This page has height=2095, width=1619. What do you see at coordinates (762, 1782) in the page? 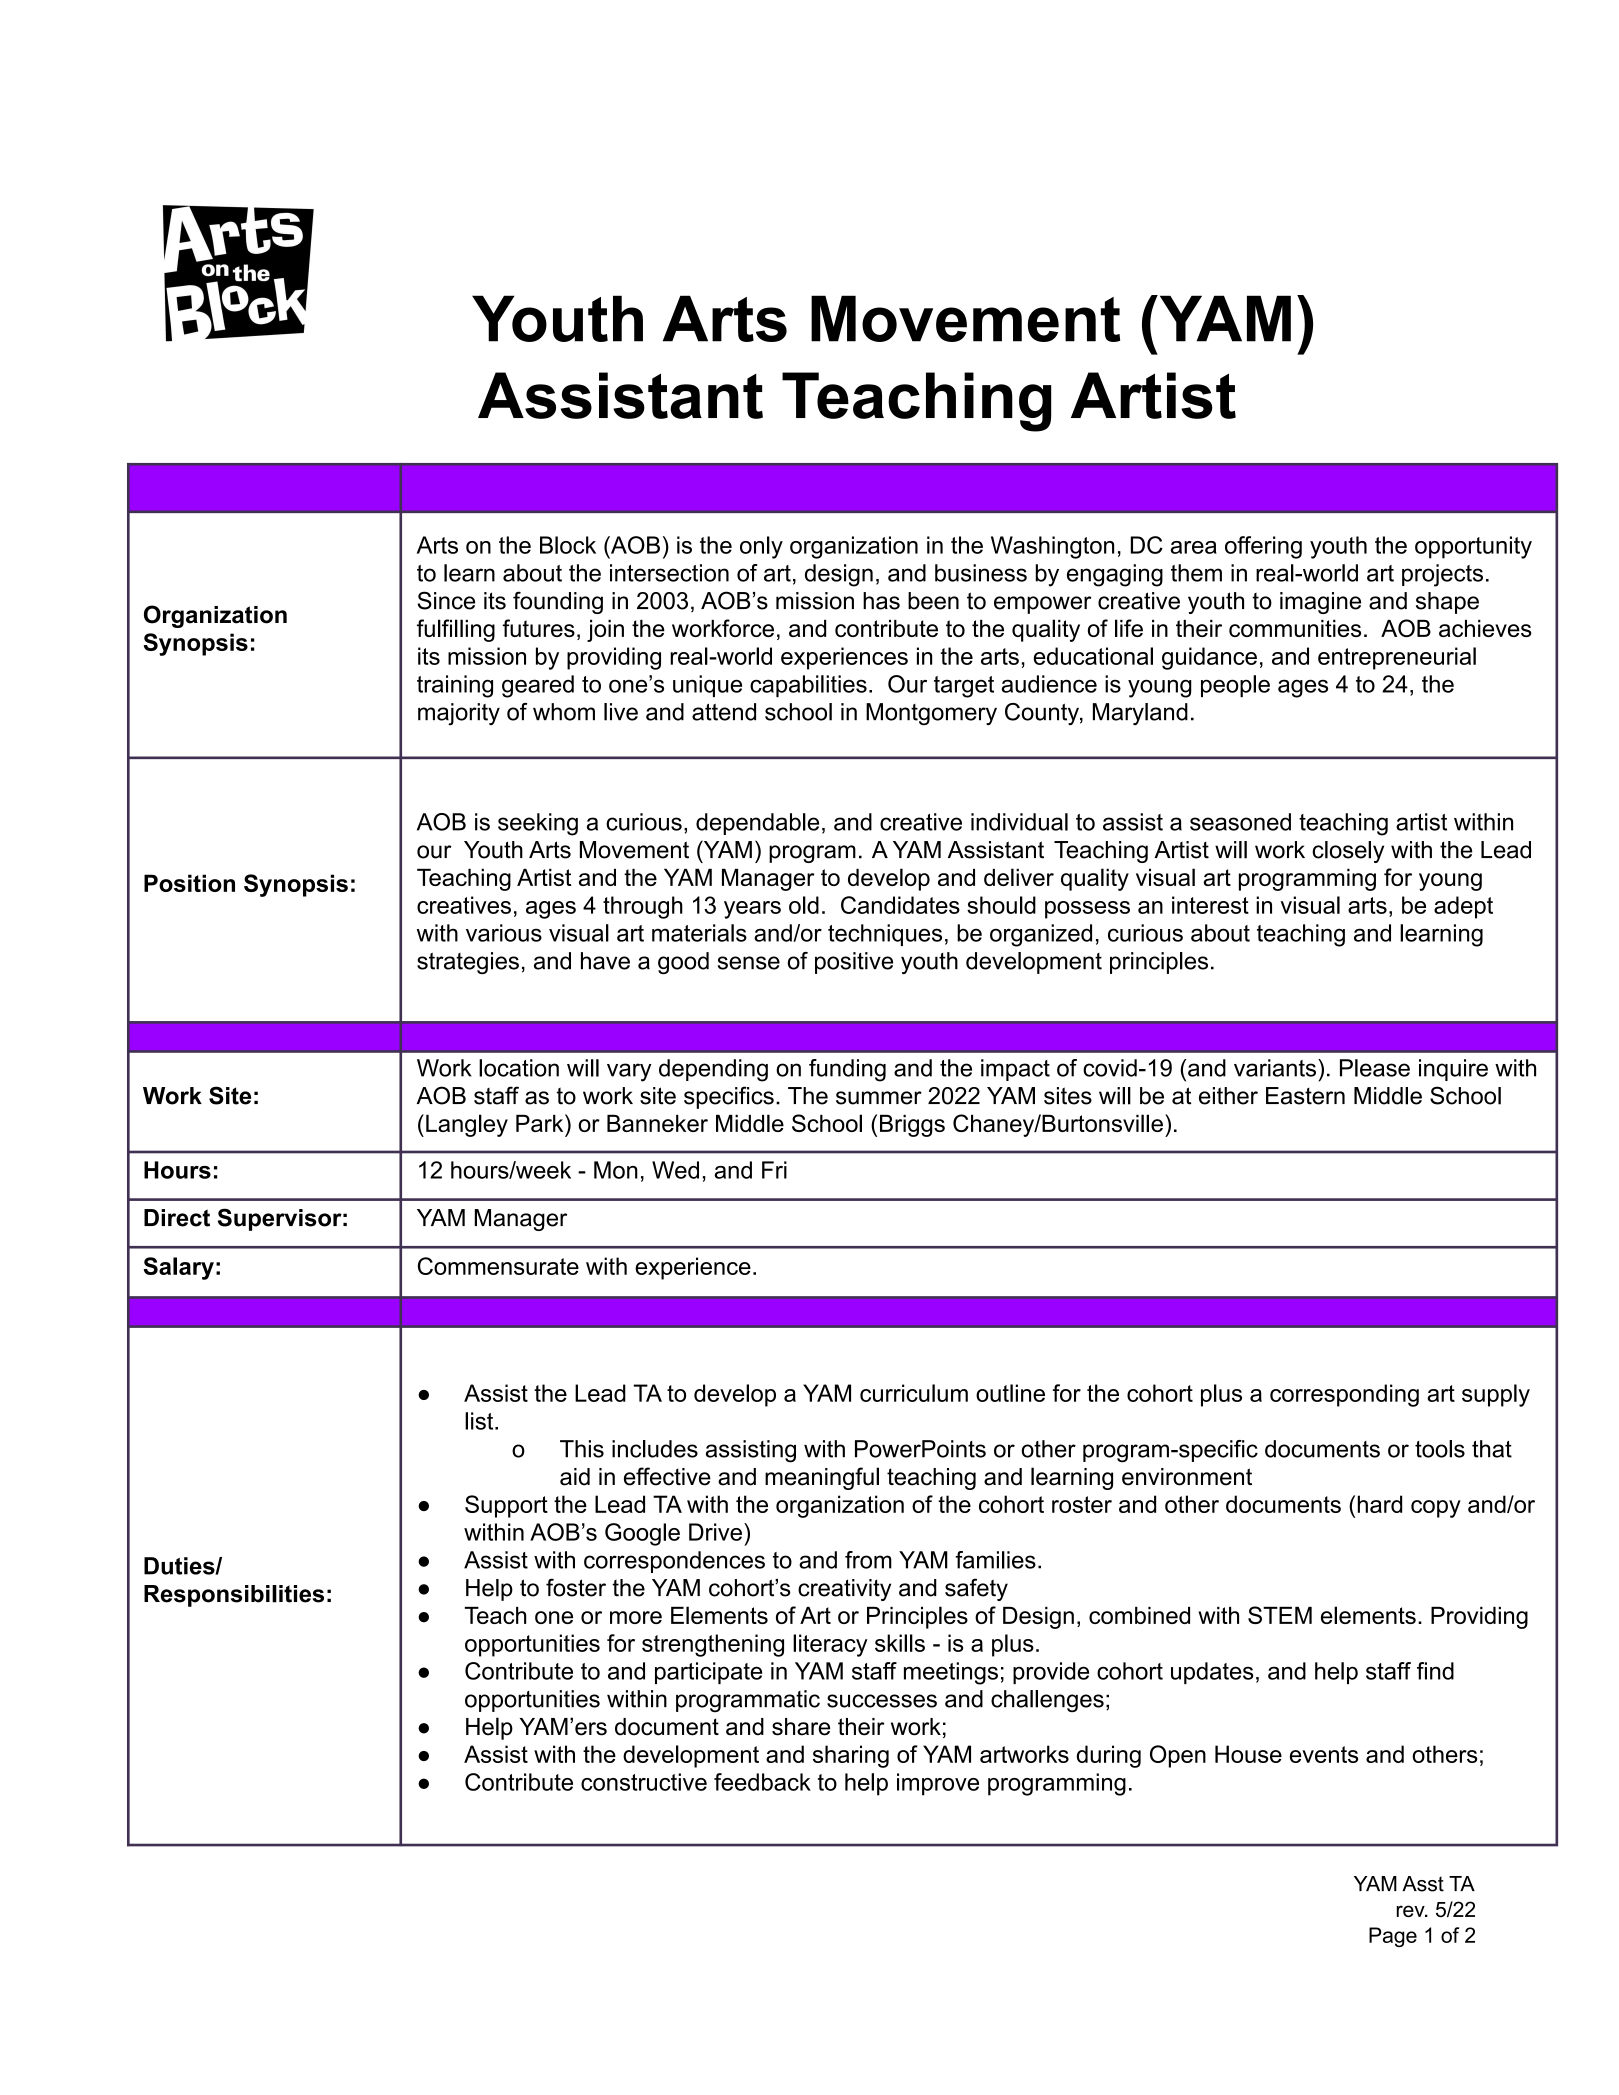
I see `feedback` at bounding box center [762, 1782].
